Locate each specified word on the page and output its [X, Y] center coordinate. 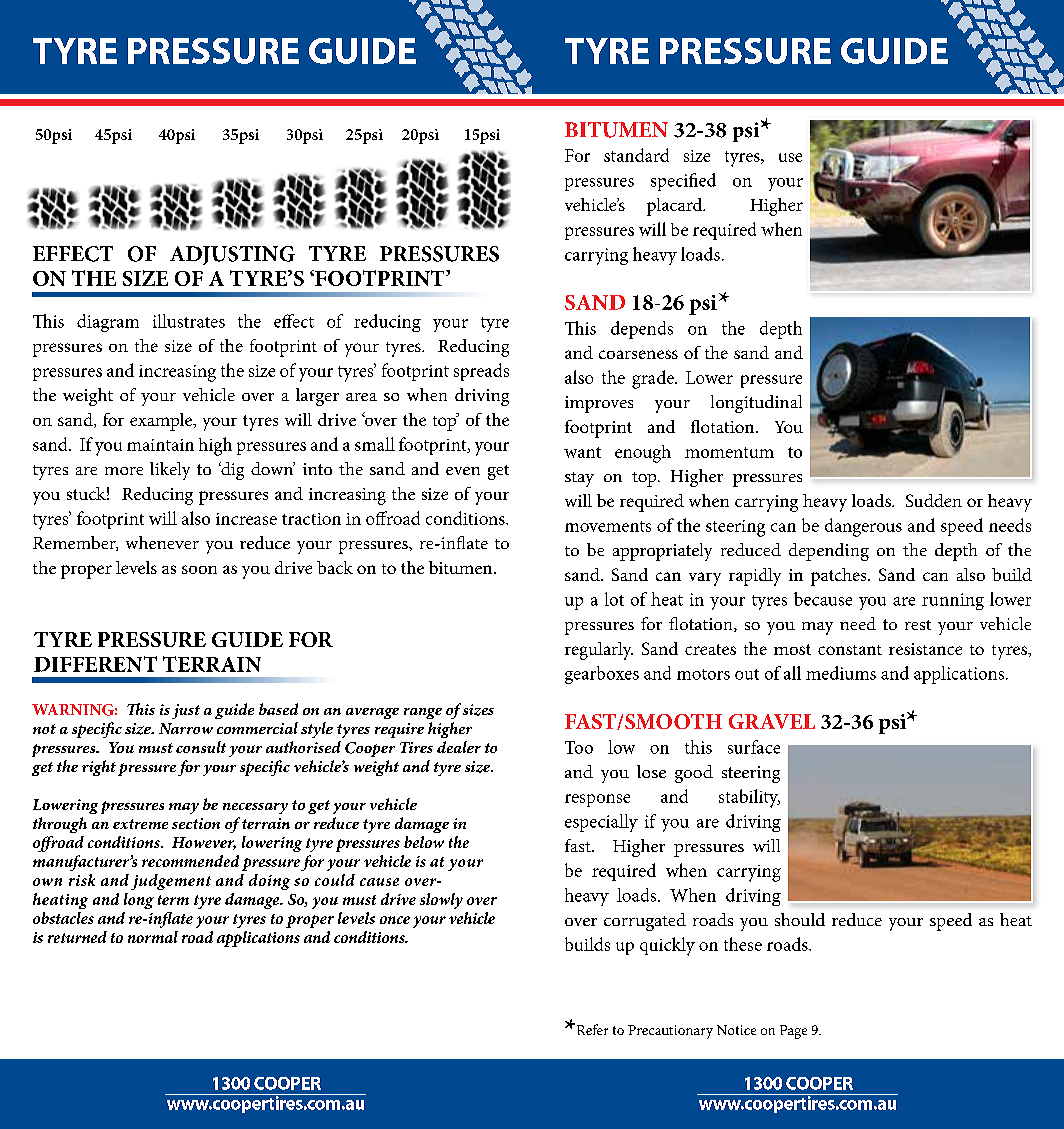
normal [153, 937]
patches [840, 577]
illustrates [189, 321]
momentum [729, 452]
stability [749, 798]
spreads [481, 372]
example [162, 422]
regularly [599, 651]
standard [636, 155]
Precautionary [670, 1032]
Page [793, 1032]
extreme [140, 824]
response [597, 800]
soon [199, 569]
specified [683, 182]
